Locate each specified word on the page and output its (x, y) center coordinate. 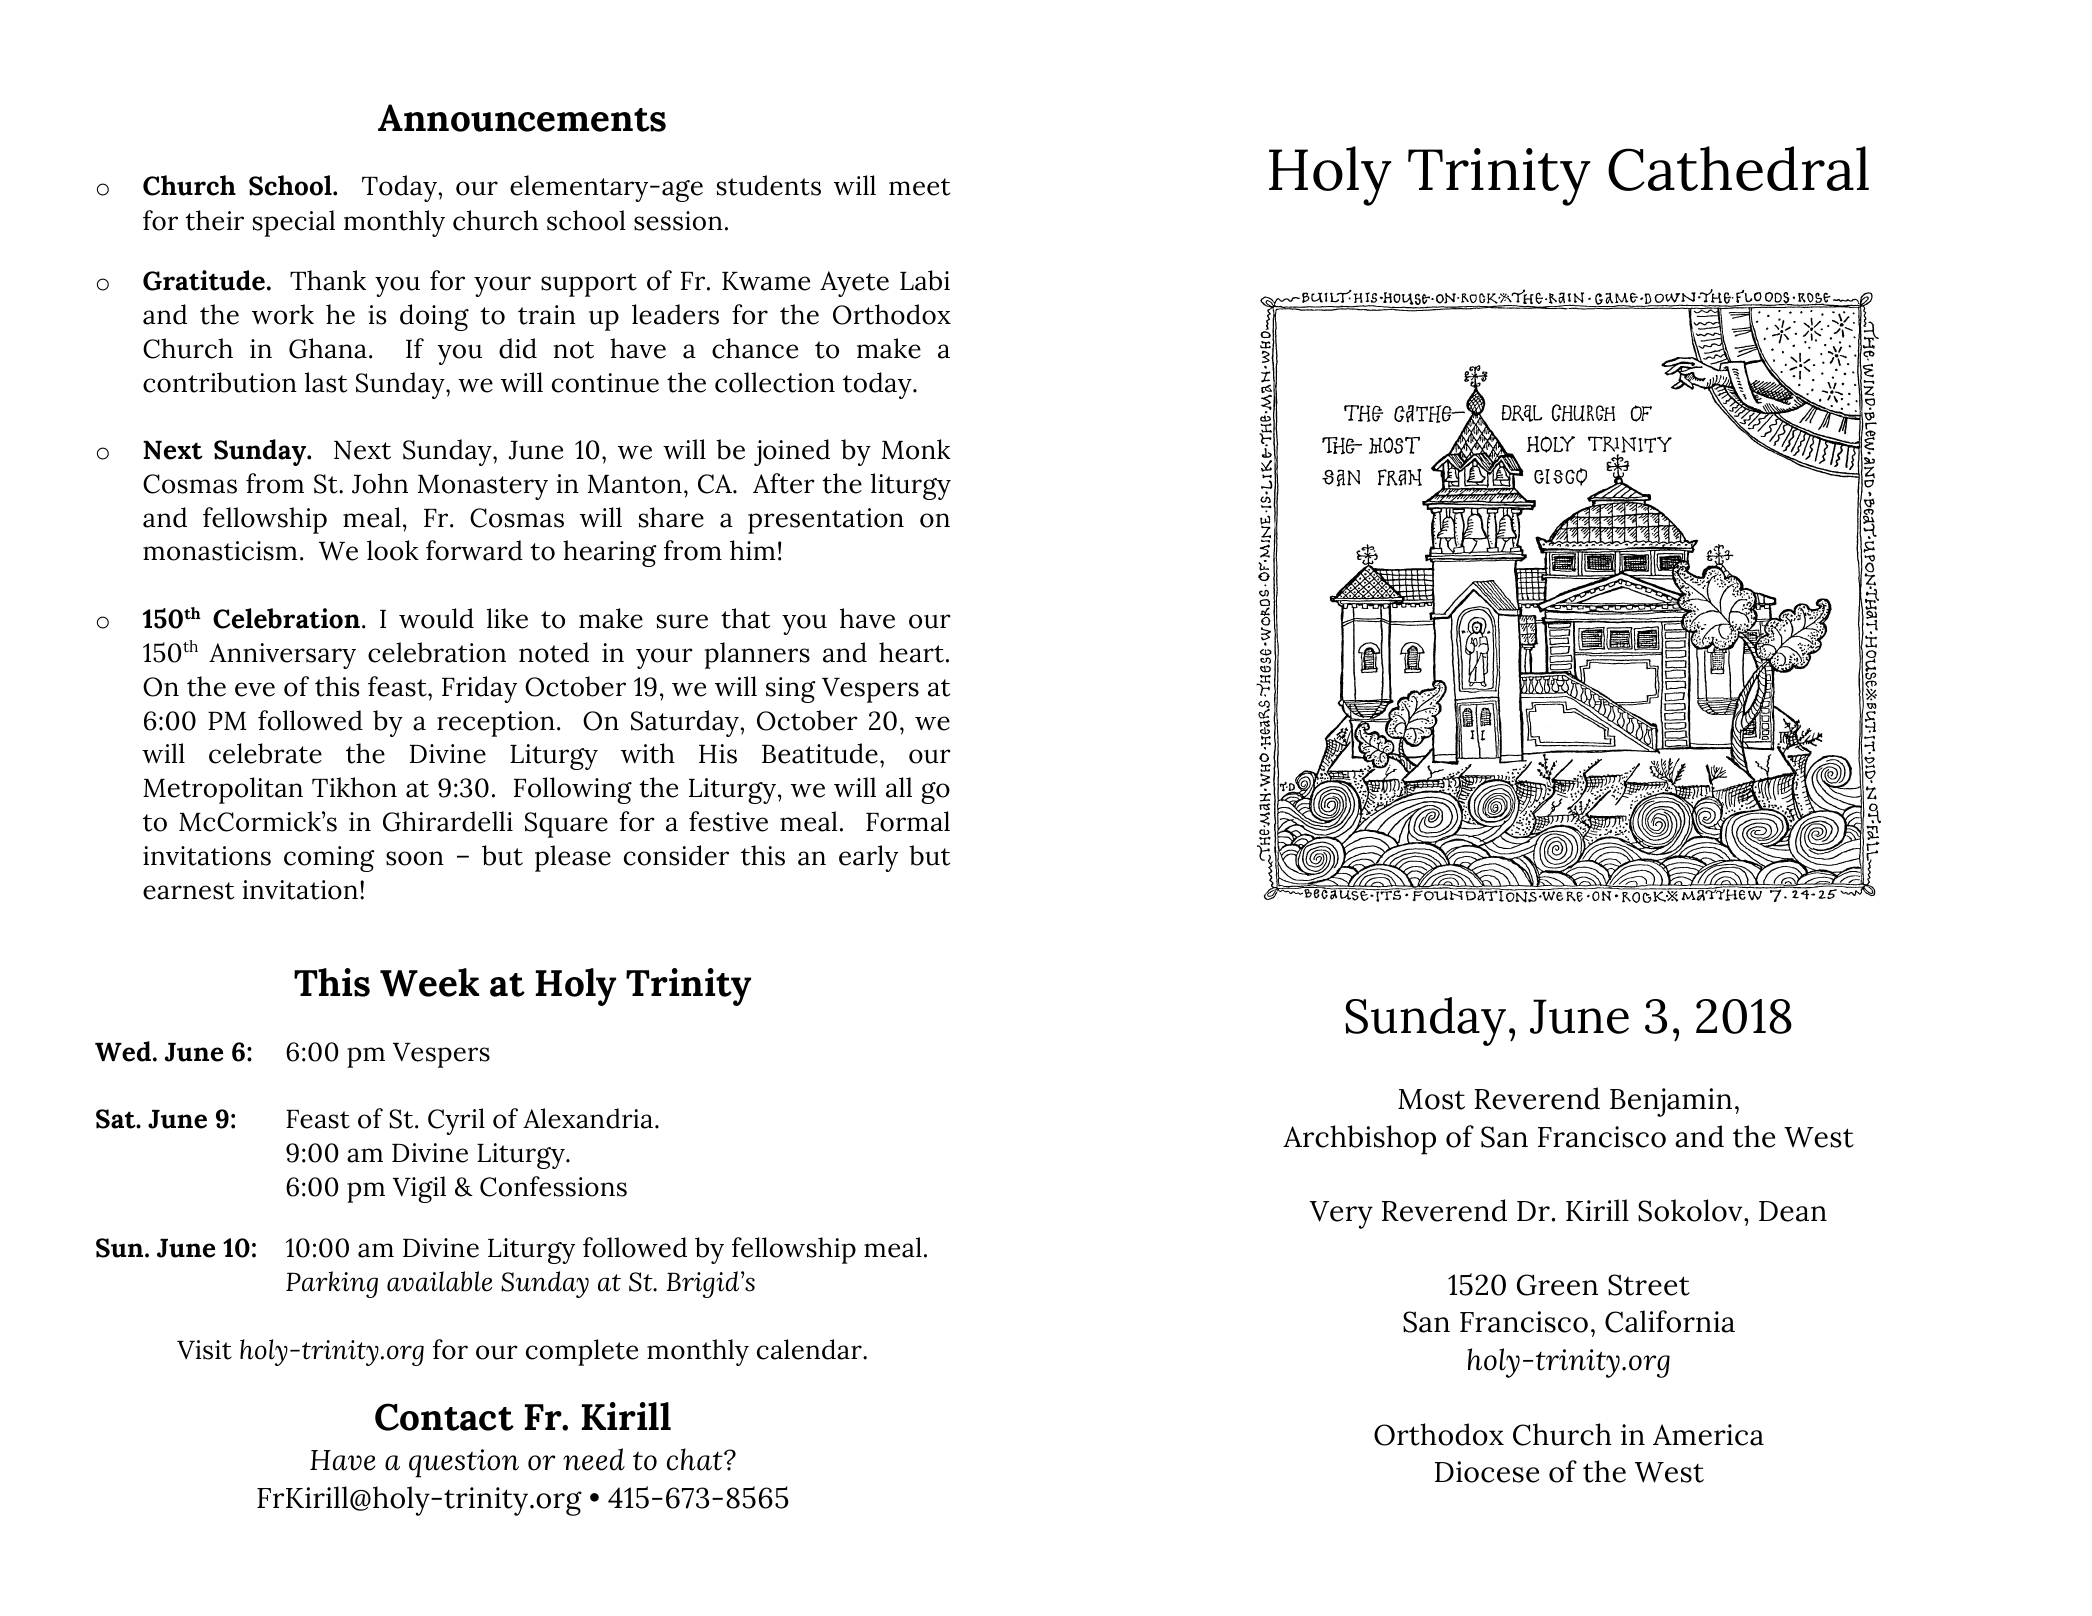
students (769, 185)
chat (696, 1459)
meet (919, 187)
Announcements (522, 118)
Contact (444, 1417)
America (1708, 1435)
